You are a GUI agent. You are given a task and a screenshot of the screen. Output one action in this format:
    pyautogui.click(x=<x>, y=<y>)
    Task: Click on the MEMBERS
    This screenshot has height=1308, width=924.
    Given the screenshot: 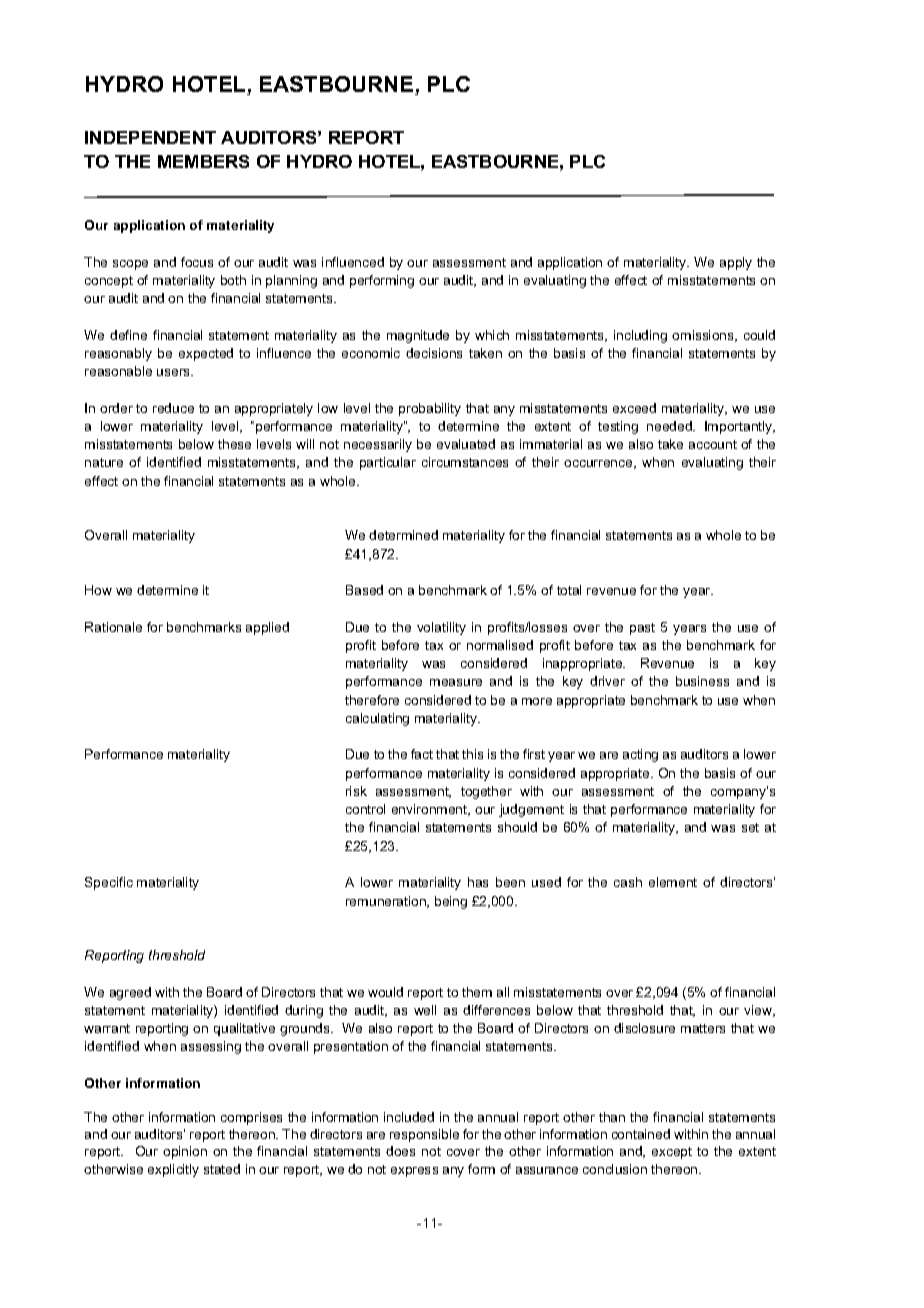 What is the action you would take?
    pyautogui.click(x=203, y=161)
